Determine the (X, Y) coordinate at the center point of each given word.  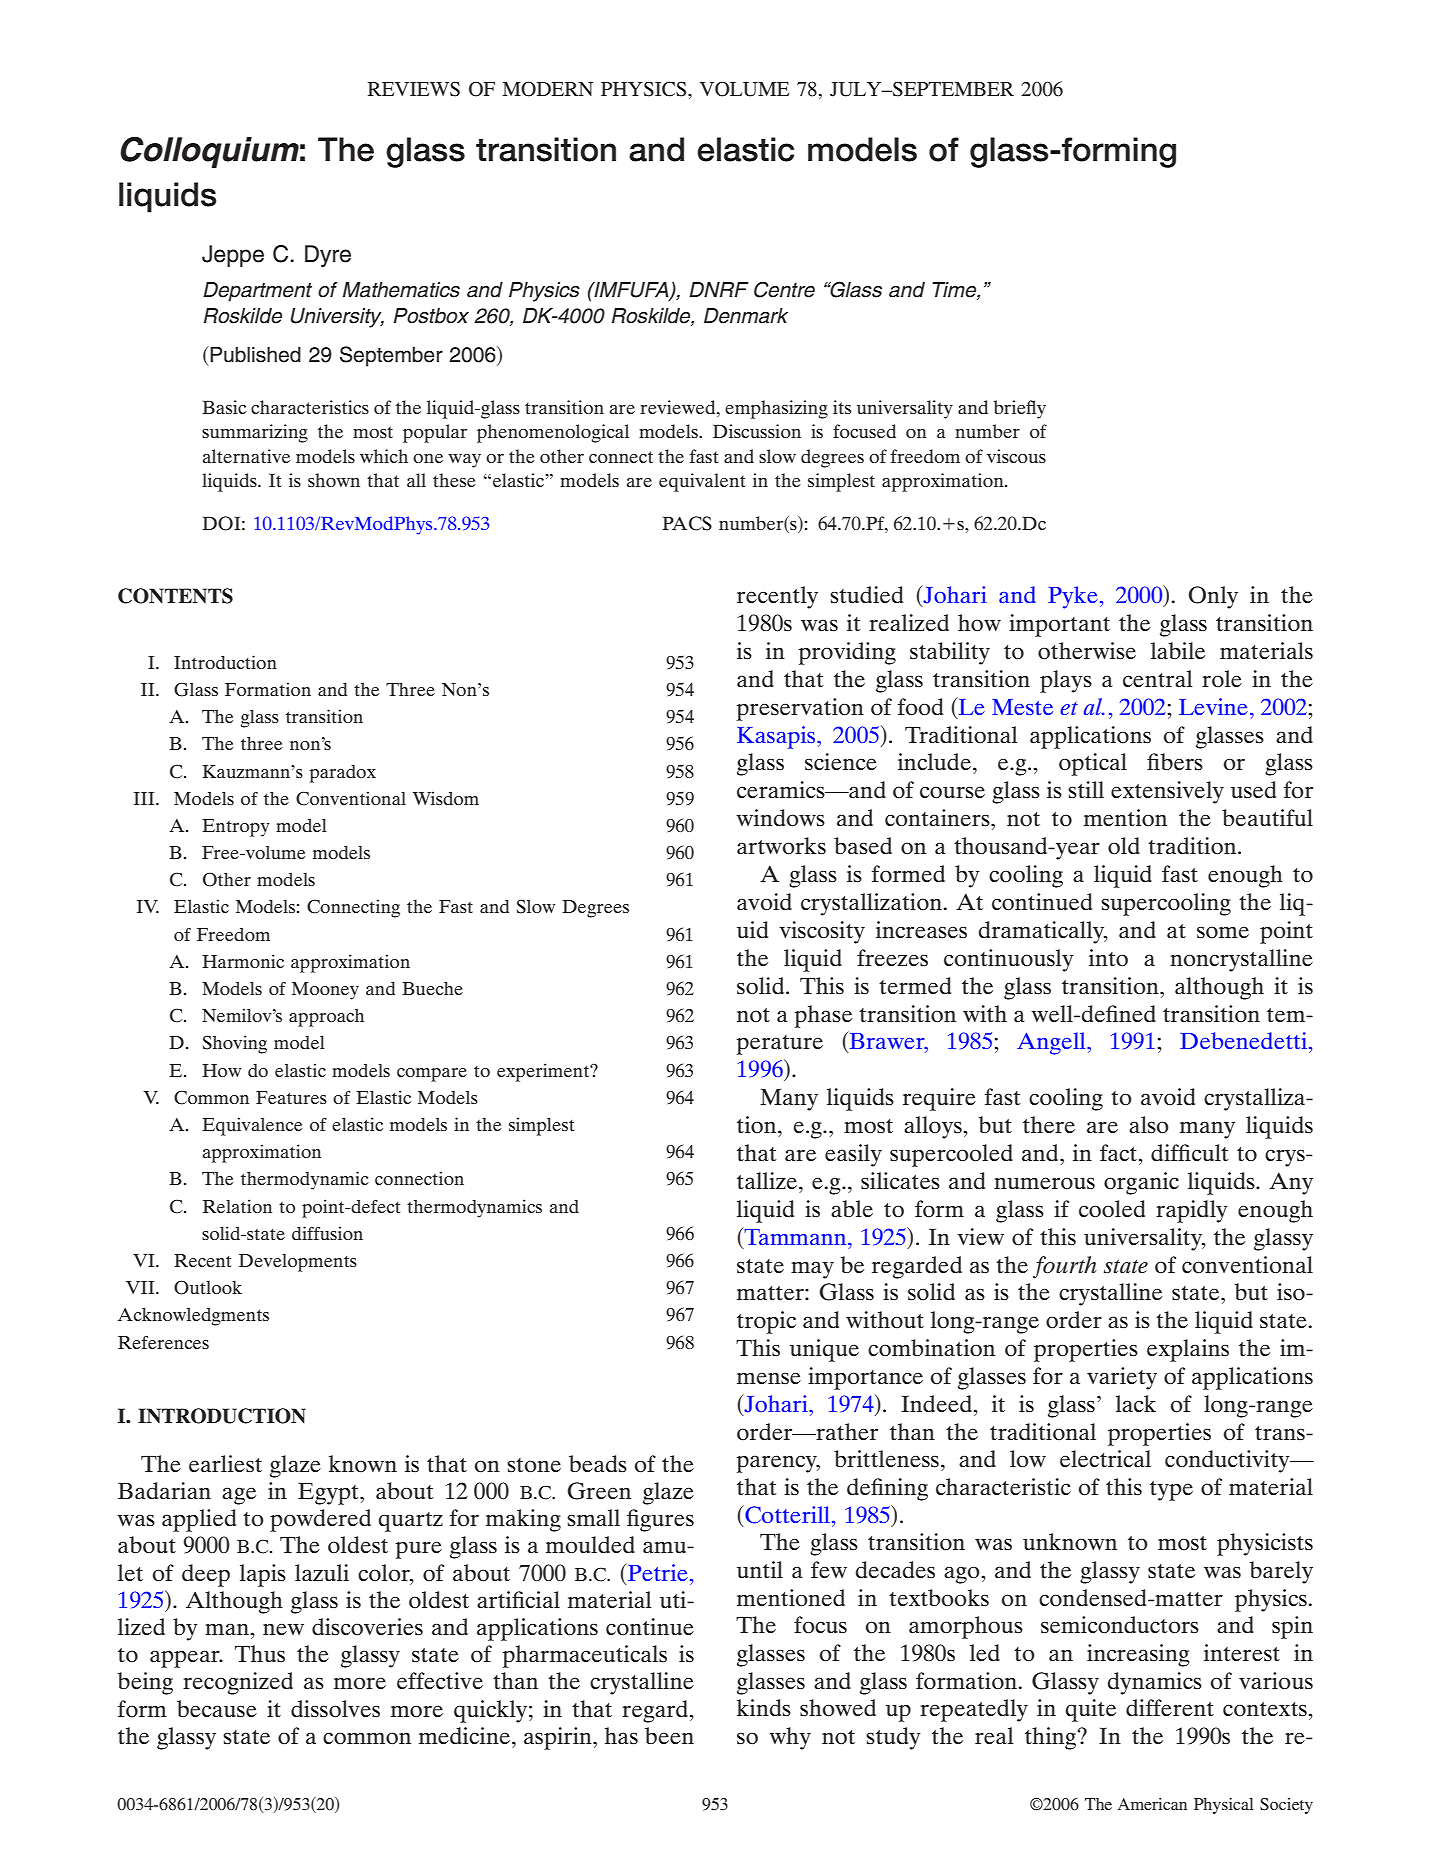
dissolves (335, 1709)
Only (1213, 597)
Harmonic (243, 961)
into (1108, 958)
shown (334, 480)
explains (1188, 1350)
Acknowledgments (193, 1316)
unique (824, 1350)
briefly (1020, 409)
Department (257, 292)
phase (823, 1016)
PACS (687, 523)
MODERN (548, 89)
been (669, 1735)
